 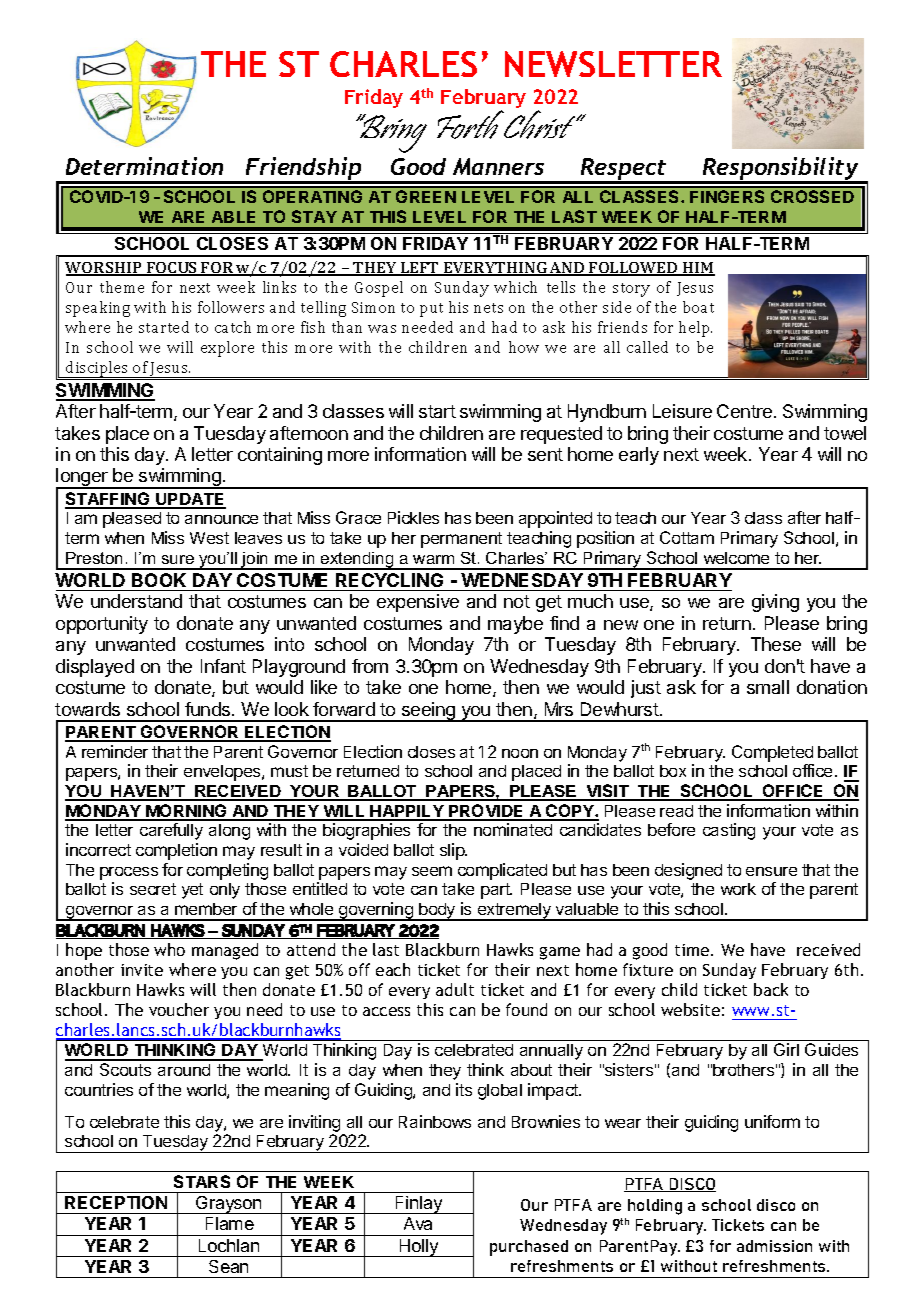 I want to click on holding, so click(x=655, y=1207).
